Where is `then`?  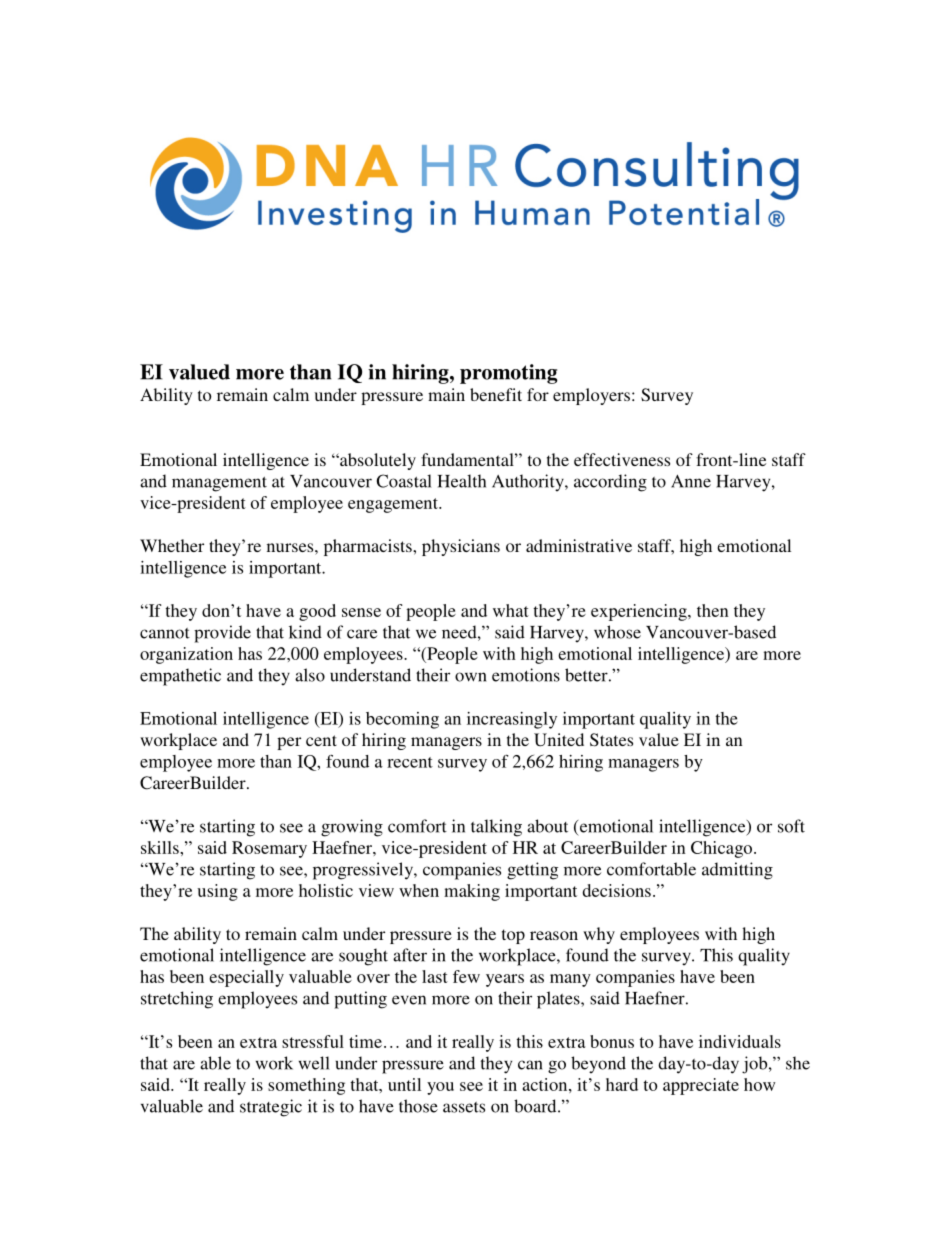
then is located at coordinates (713, 610).
